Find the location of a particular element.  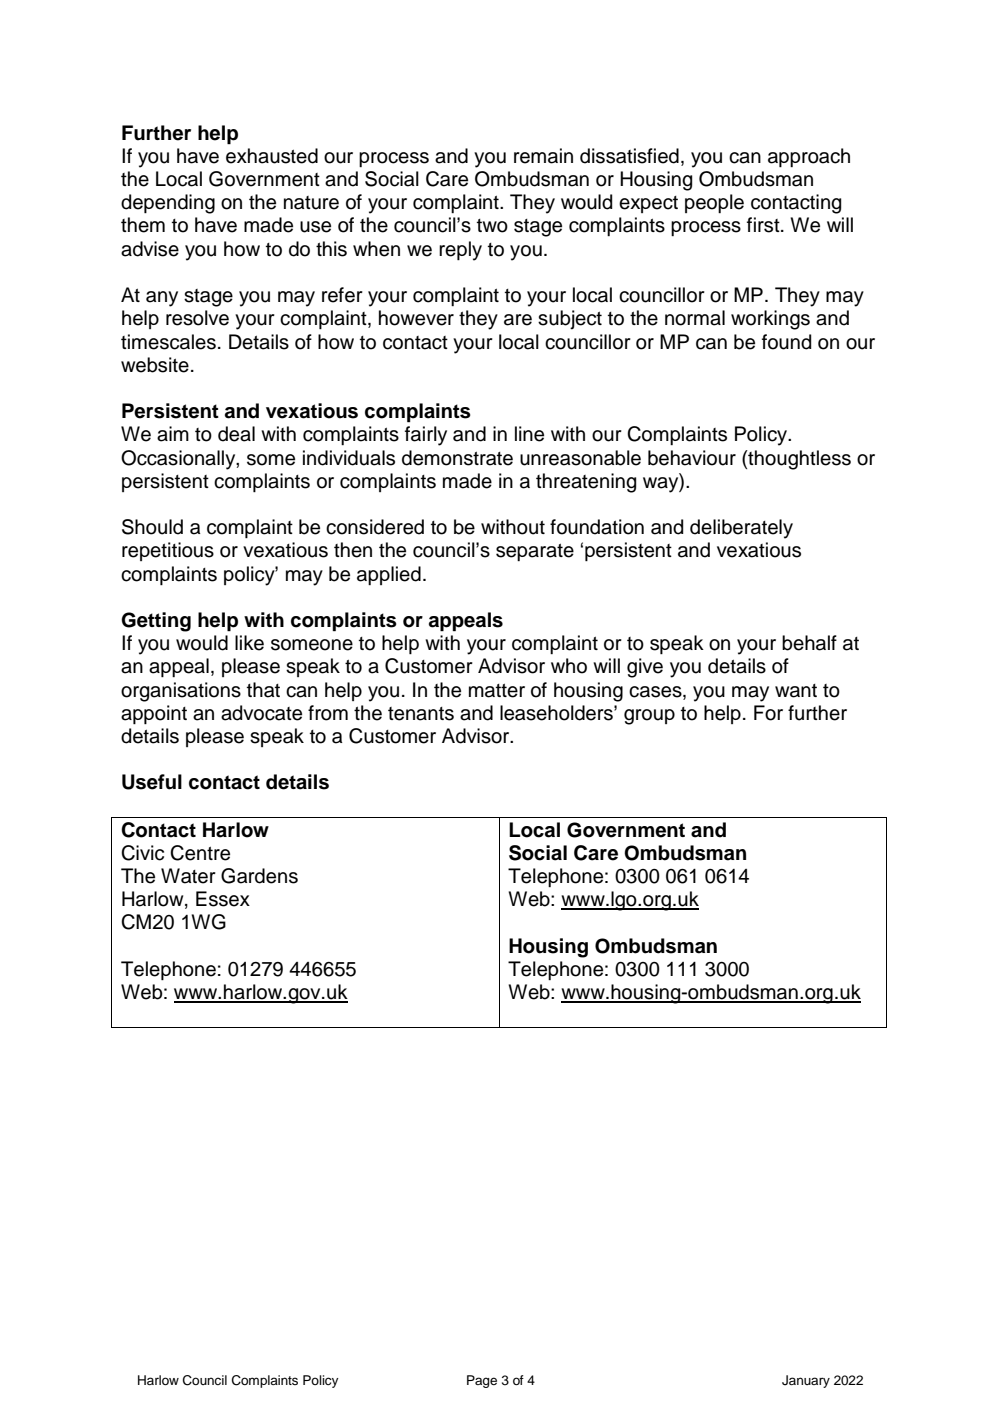

January is located at coordinates (806, 1381).
